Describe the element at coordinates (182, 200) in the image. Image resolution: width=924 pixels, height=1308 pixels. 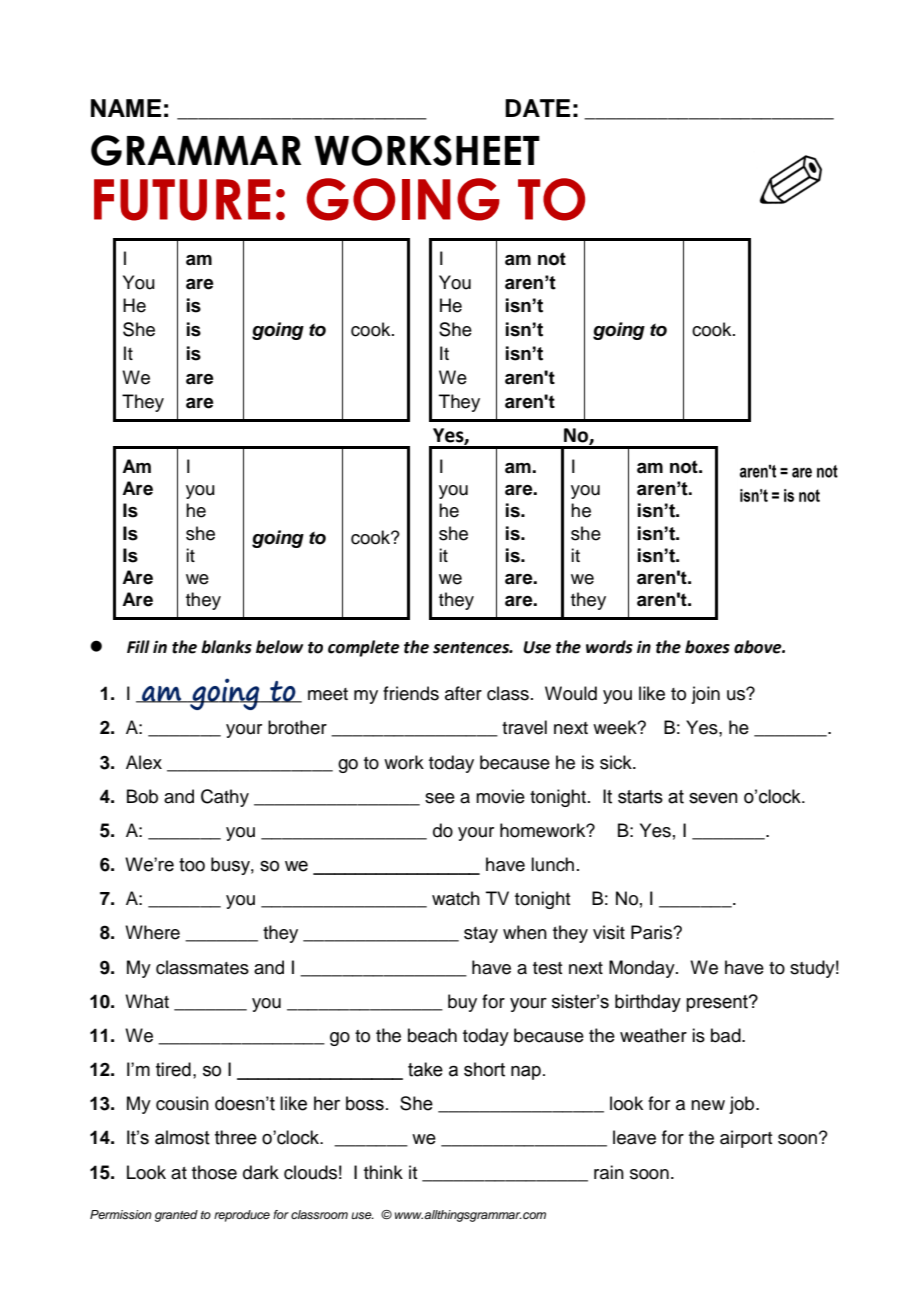
I see `FUTURE` at that location.
